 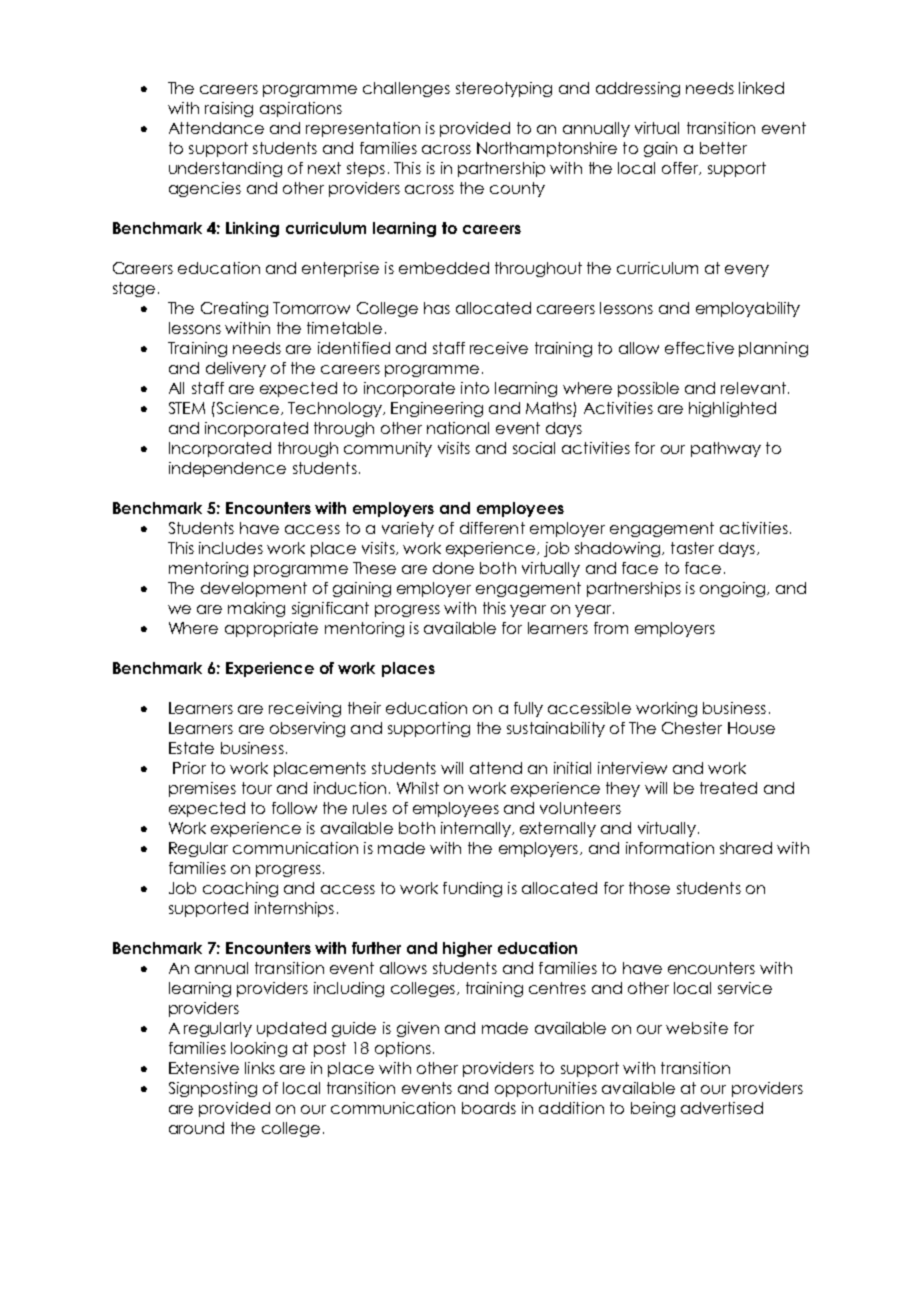 I want to click on challenges, so click(x=406, y=89).
